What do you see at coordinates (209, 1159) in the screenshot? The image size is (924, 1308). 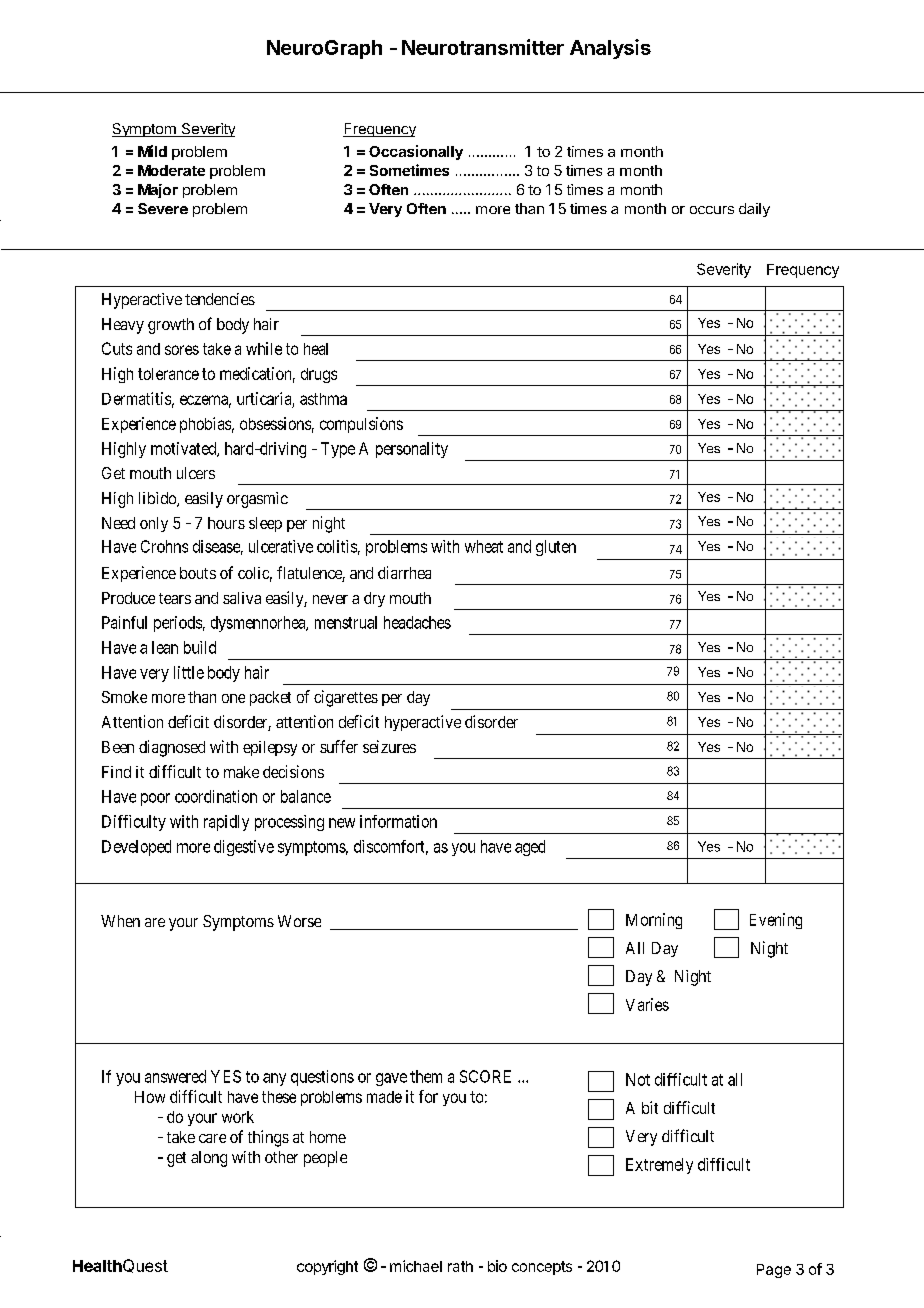 I see `along` at bounding box center [209, 1159].
